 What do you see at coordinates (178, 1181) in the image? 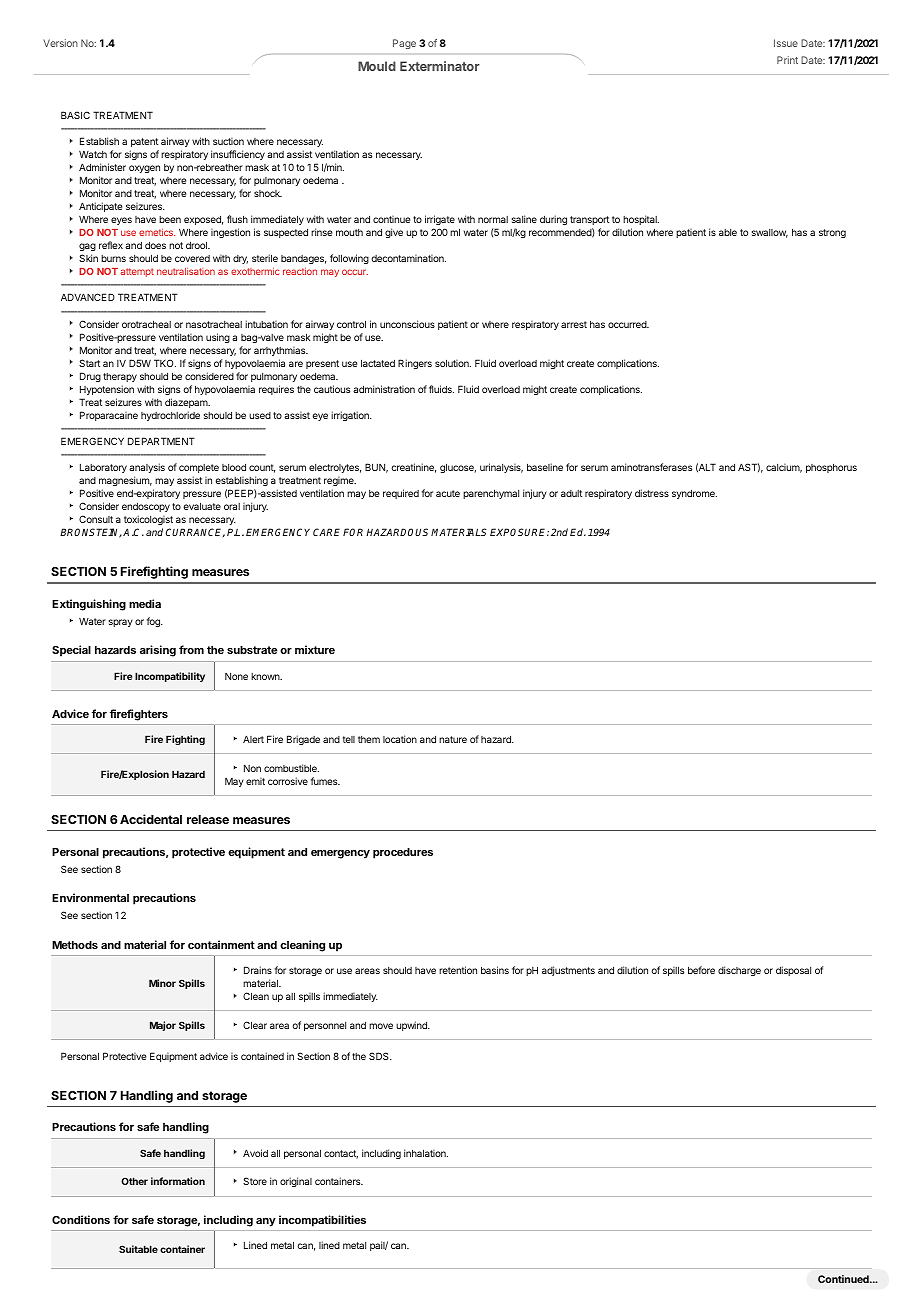
I see `information` at bounding box center [178, 1181].
